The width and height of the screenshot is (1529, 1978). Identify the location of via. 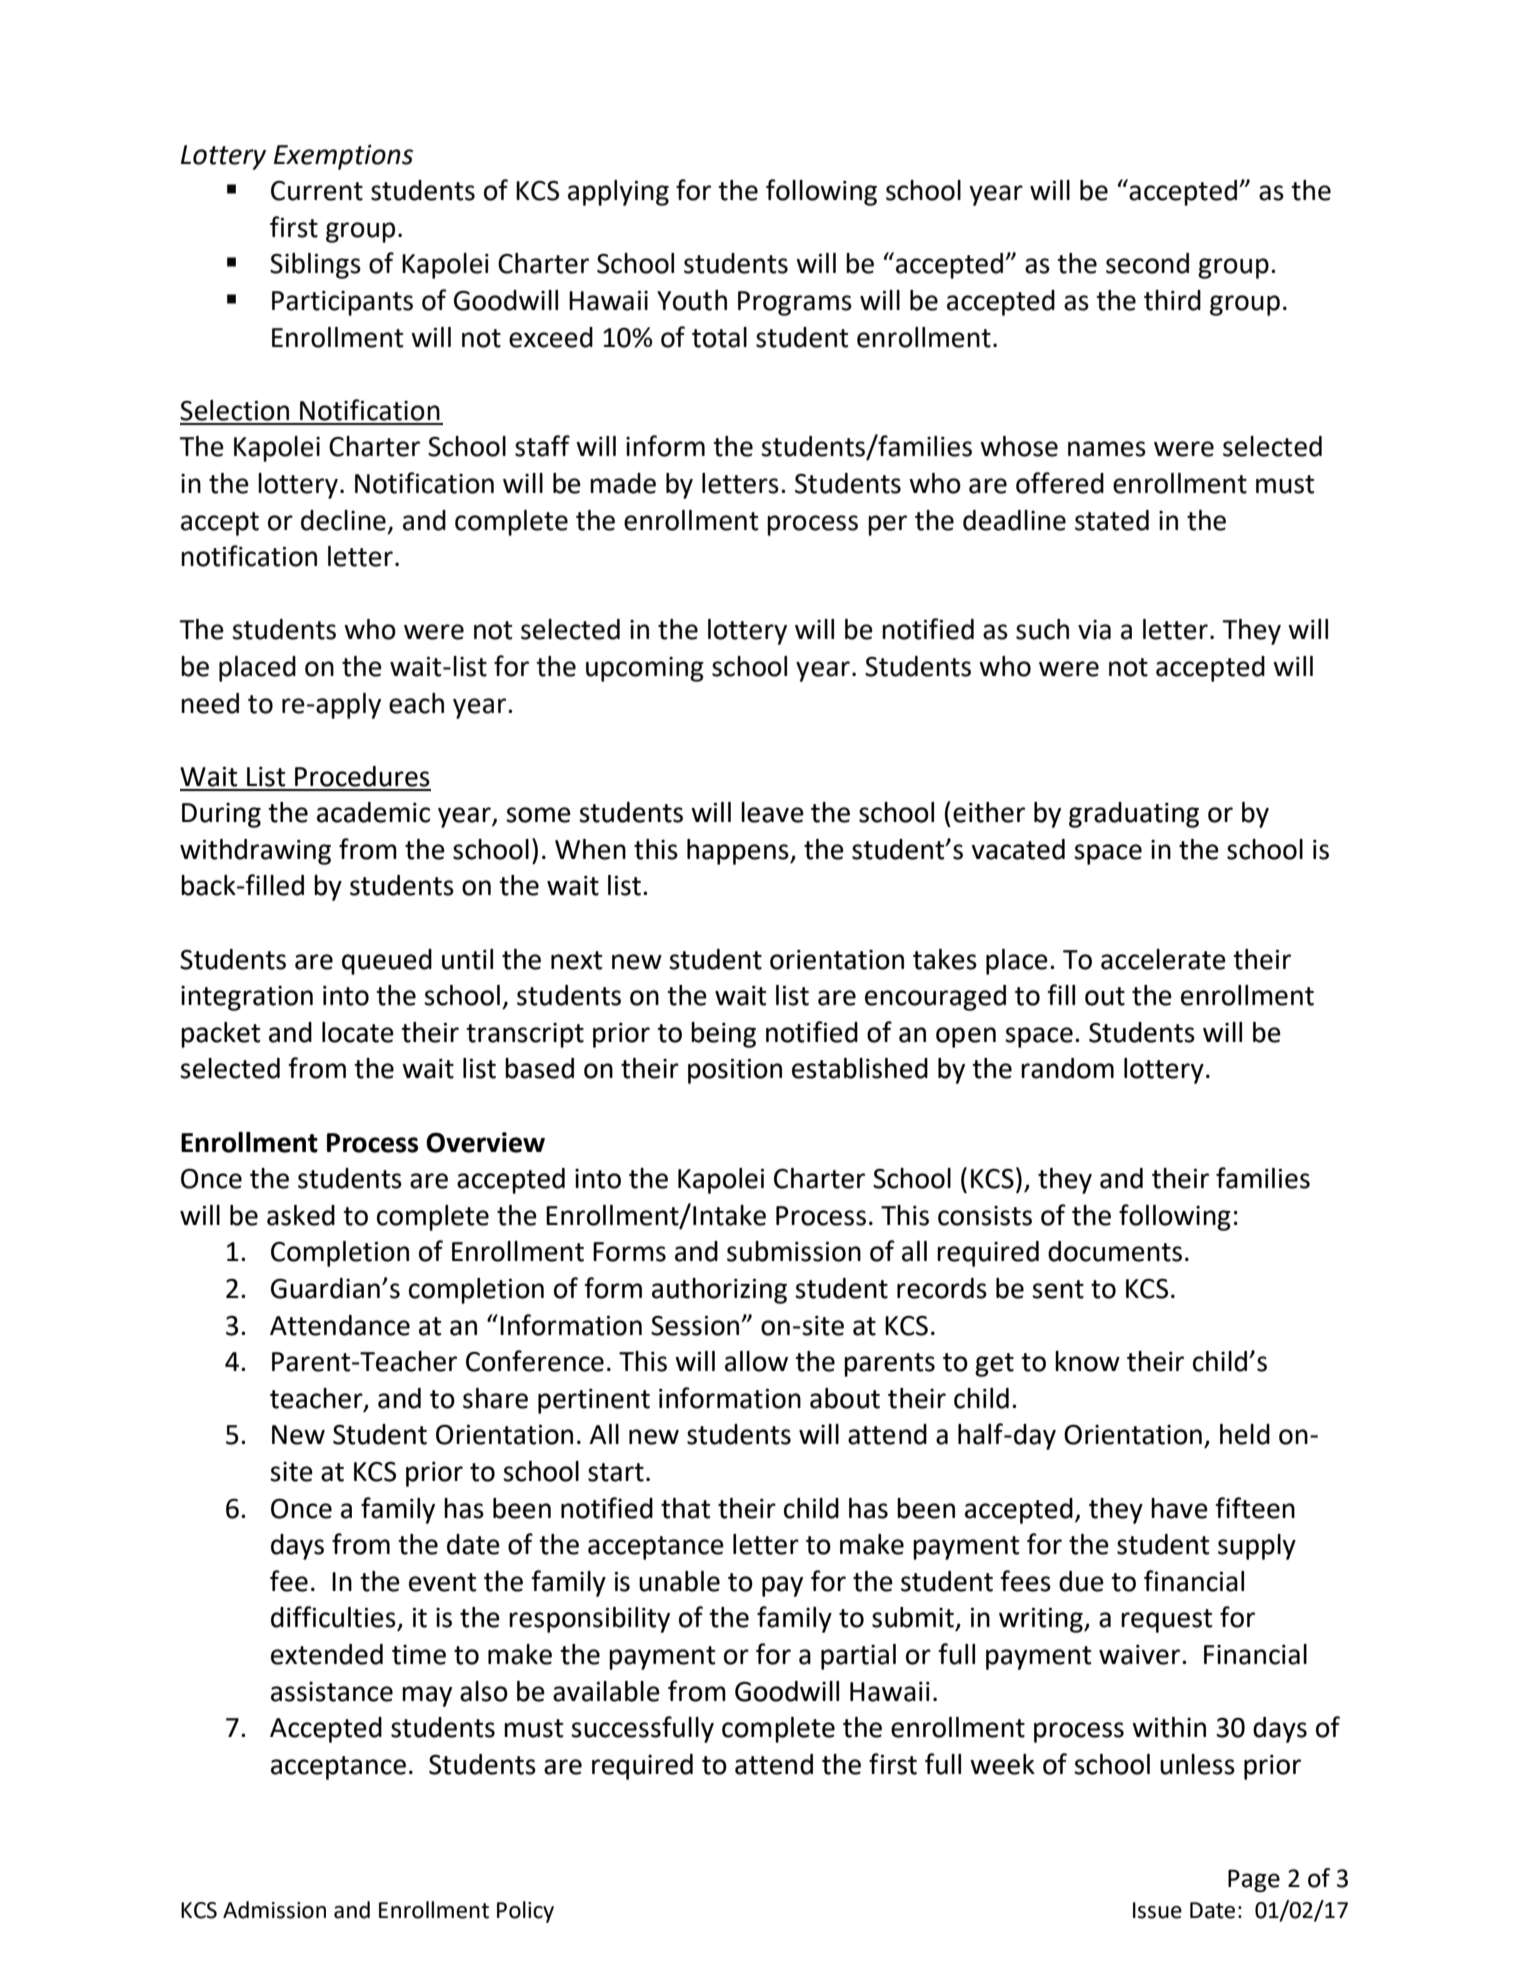
(1094, 630).
